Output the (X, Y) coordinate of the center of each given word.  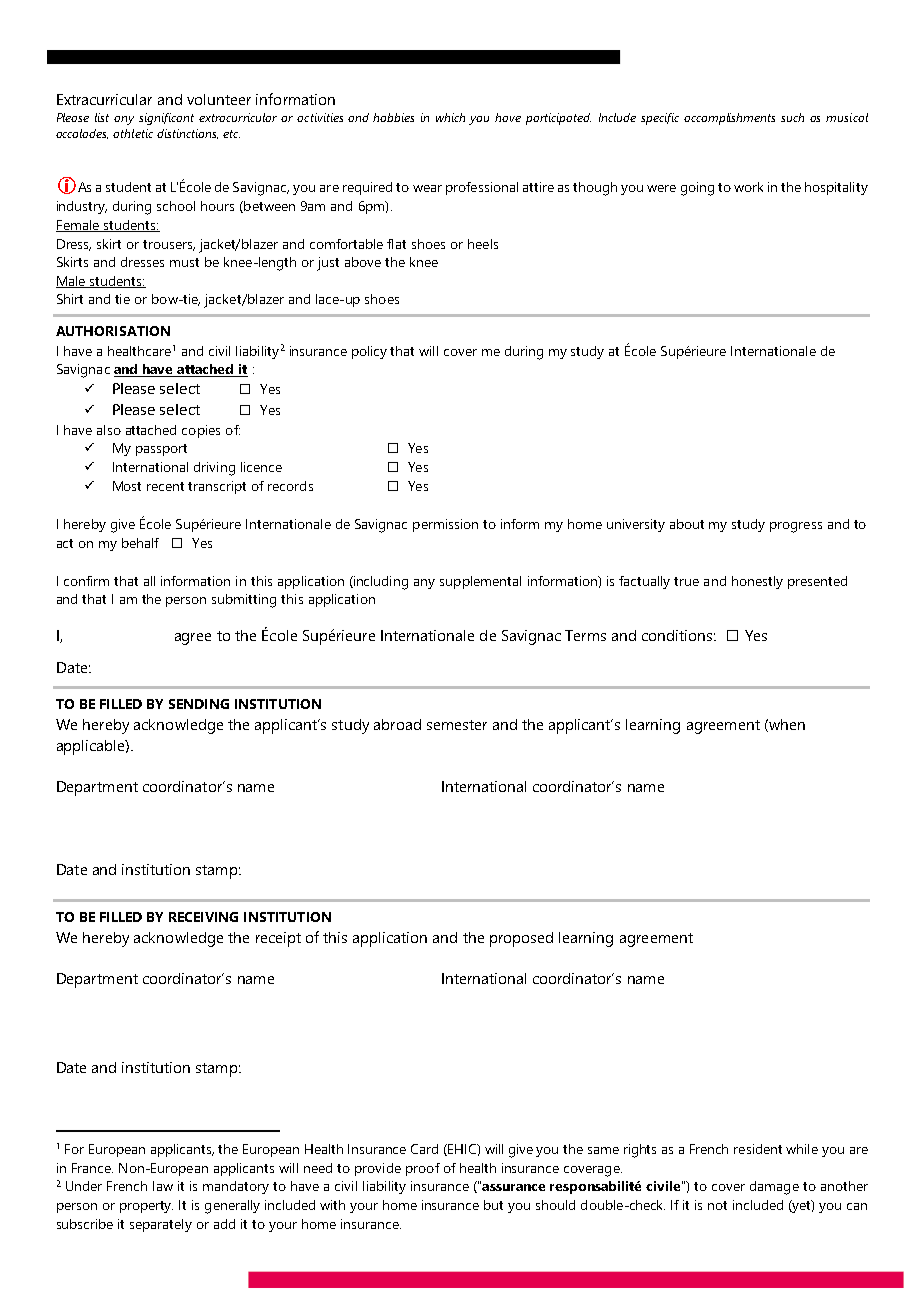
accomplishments (729, 119)
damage (774, 1188)
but (493, 1205)
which (450, 117)
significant (166, 119)
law (163, 1186)
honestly (757, 582)
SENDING (199, 704)
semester (457, 725)
